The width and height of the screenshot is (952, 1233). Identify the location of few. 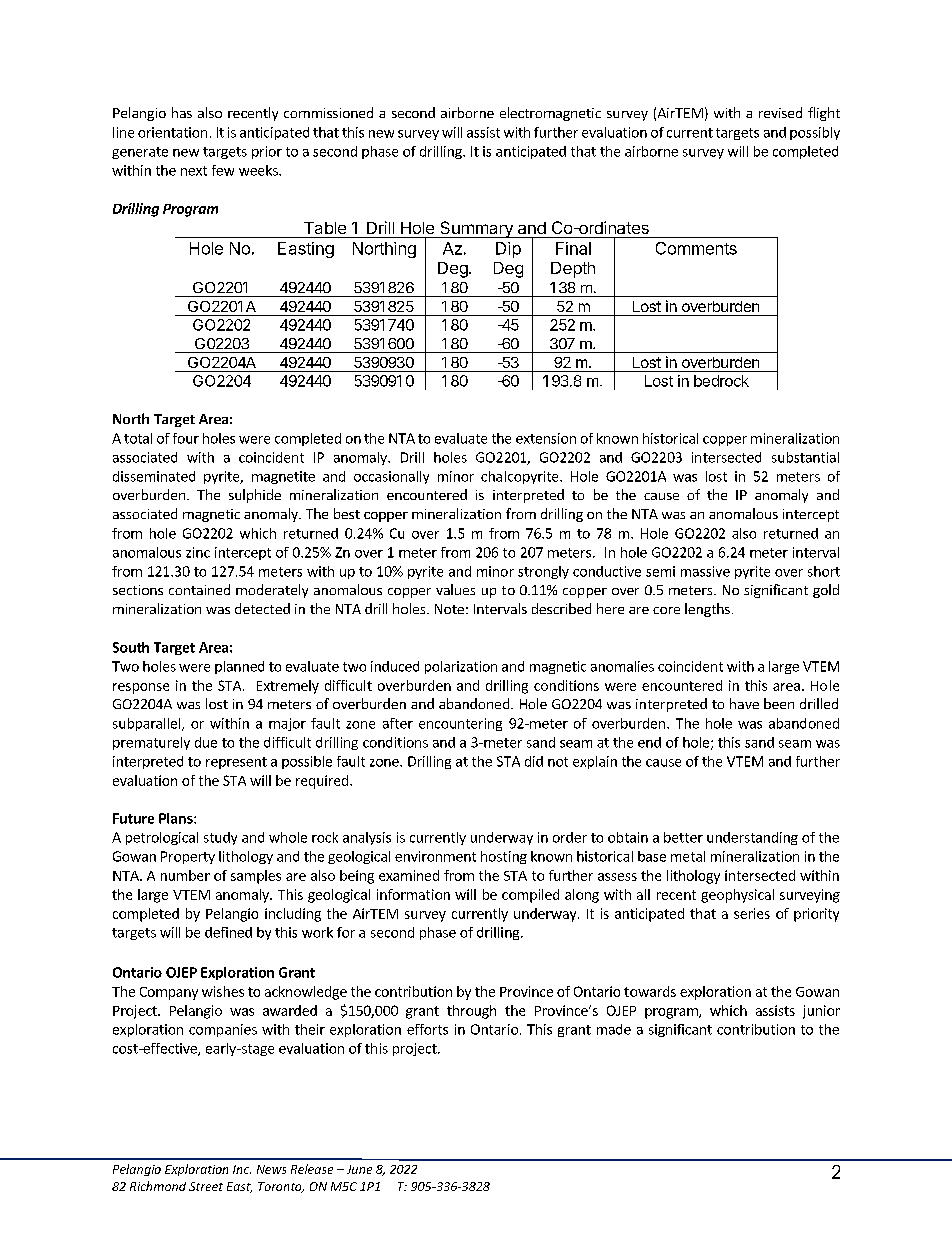
(223, 170).
